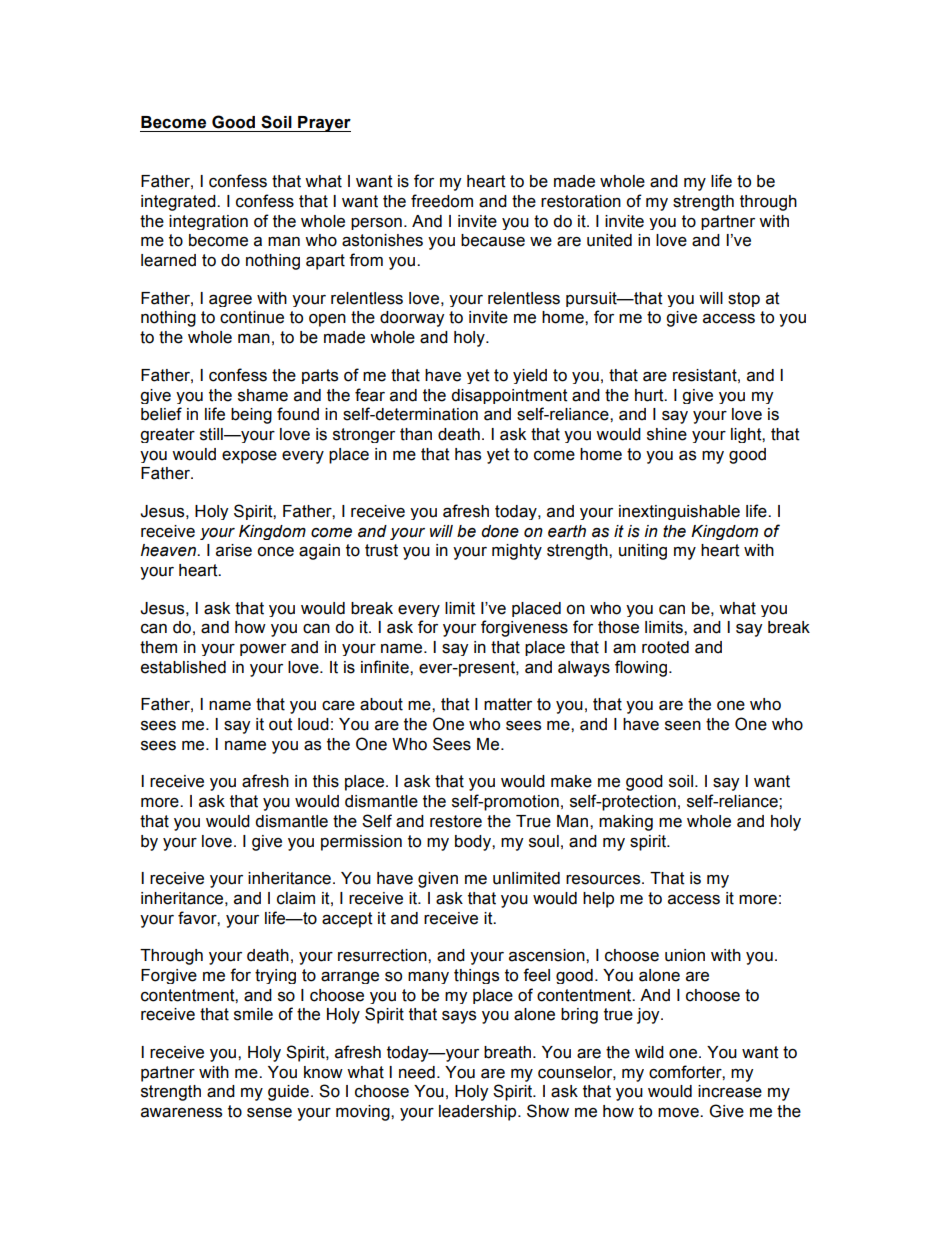 Image resolution: width=952 pixels, height=1233 pixels. Describe the element at coordinates (442, 201) in the page. I see `freedom` at that location.
